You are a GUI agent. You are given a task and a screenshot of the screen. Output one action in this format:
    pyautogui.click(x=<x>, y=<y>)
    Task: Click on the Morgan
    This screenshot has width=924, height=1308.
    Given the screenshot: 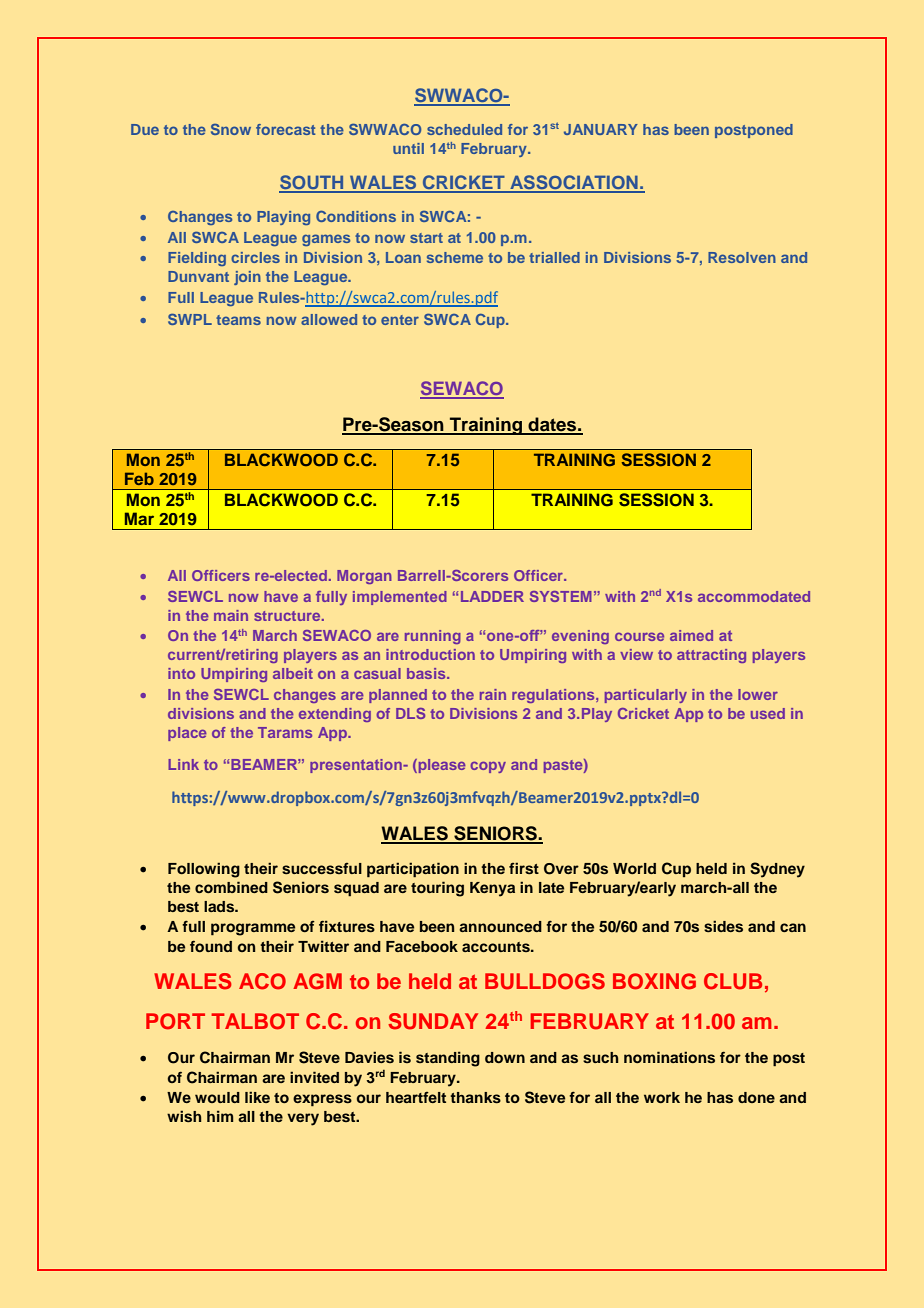 What is the action you would take?
    pyautogui.click(x=364, y=577)
